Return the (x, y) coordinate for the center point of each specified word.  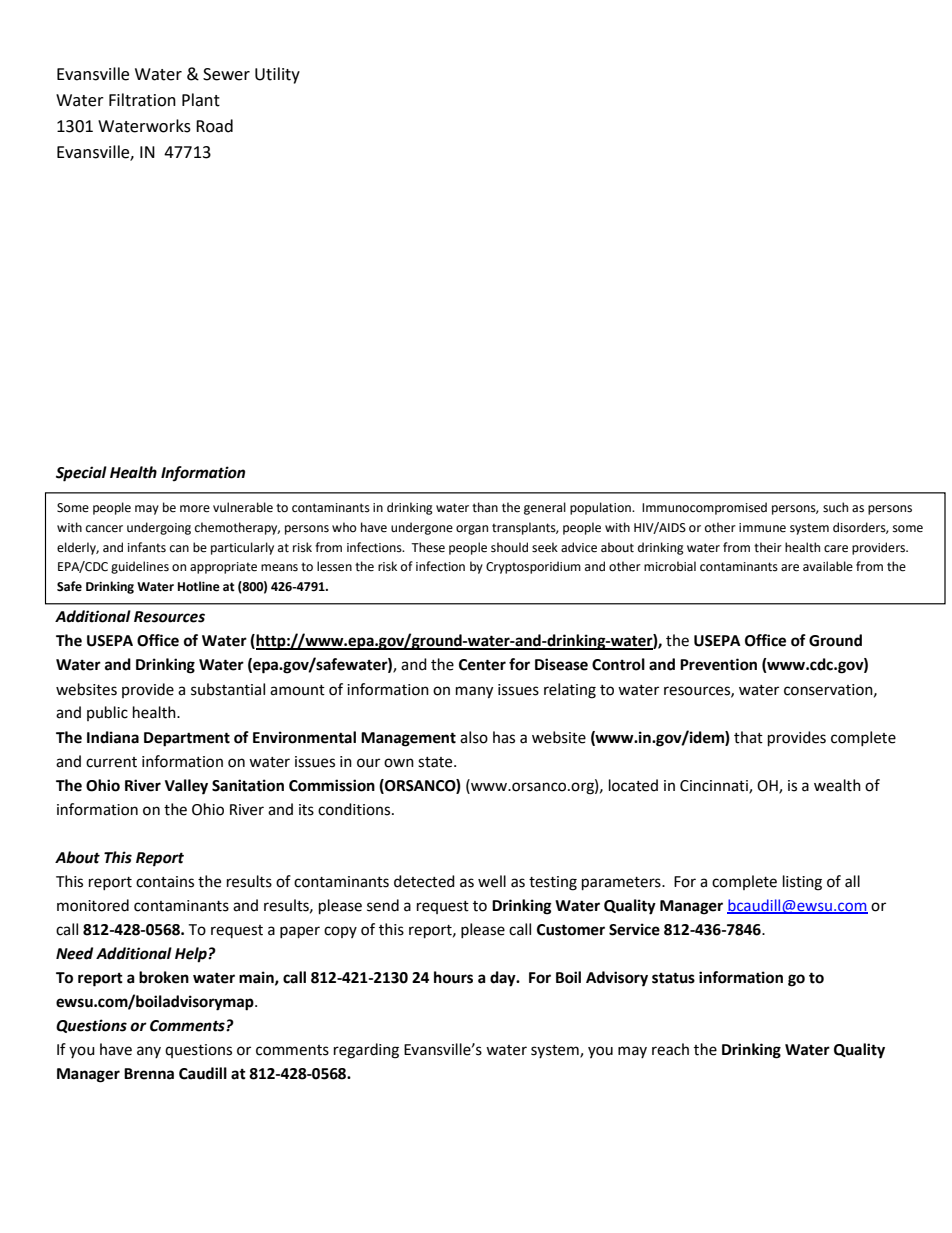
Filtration (142, 100)
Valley (186, 787)
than (485, 507)
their (768, 547)
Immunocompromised (704, 508)
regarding (366, 1051)
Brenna (149, 1074)
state (436, 762)
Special (81, 474)
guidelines (140, 567)
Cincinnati (715, 786)
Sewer (226, 74)
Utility (277, 75)
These (428, 547)
